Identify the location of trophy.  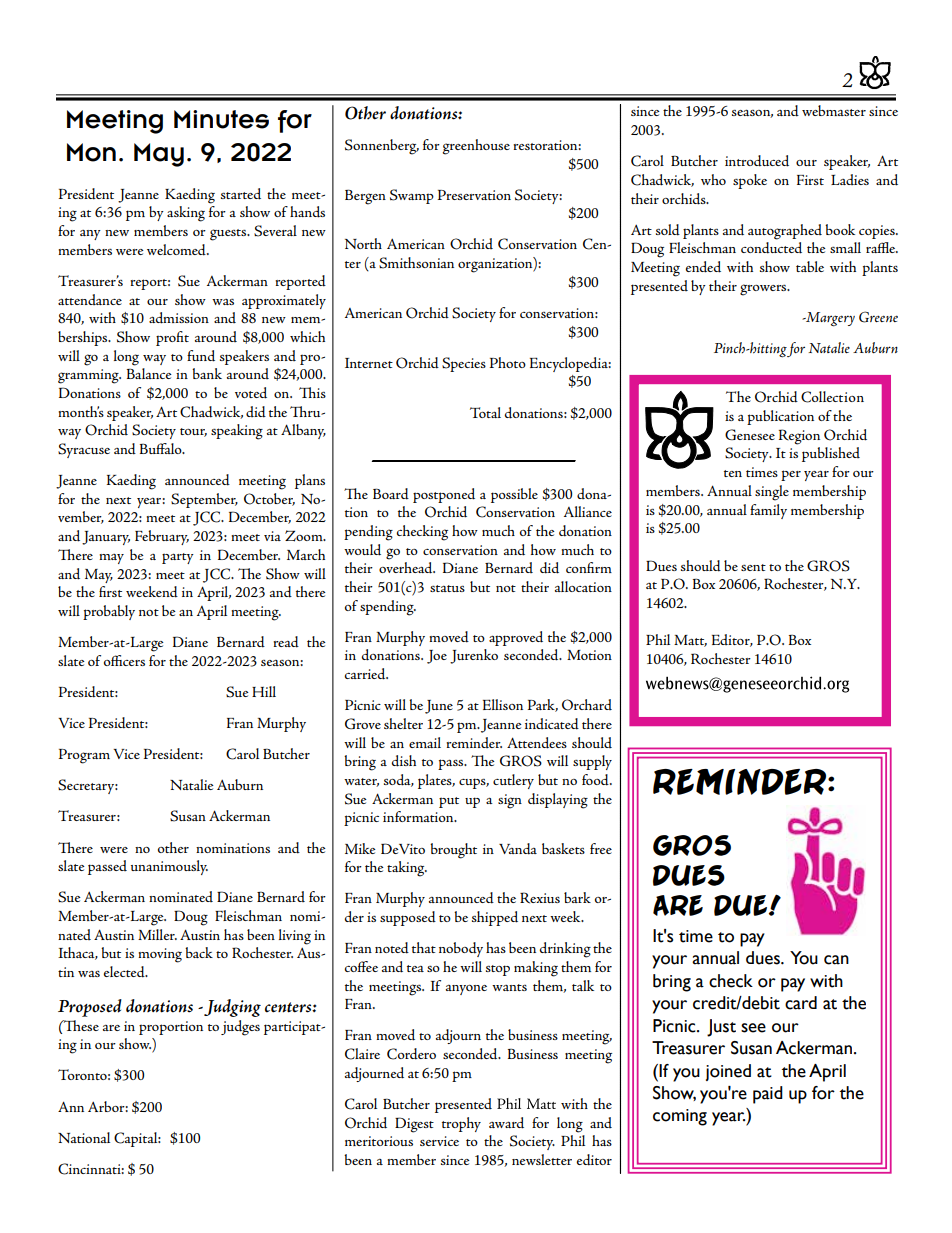
(461, 1124).
